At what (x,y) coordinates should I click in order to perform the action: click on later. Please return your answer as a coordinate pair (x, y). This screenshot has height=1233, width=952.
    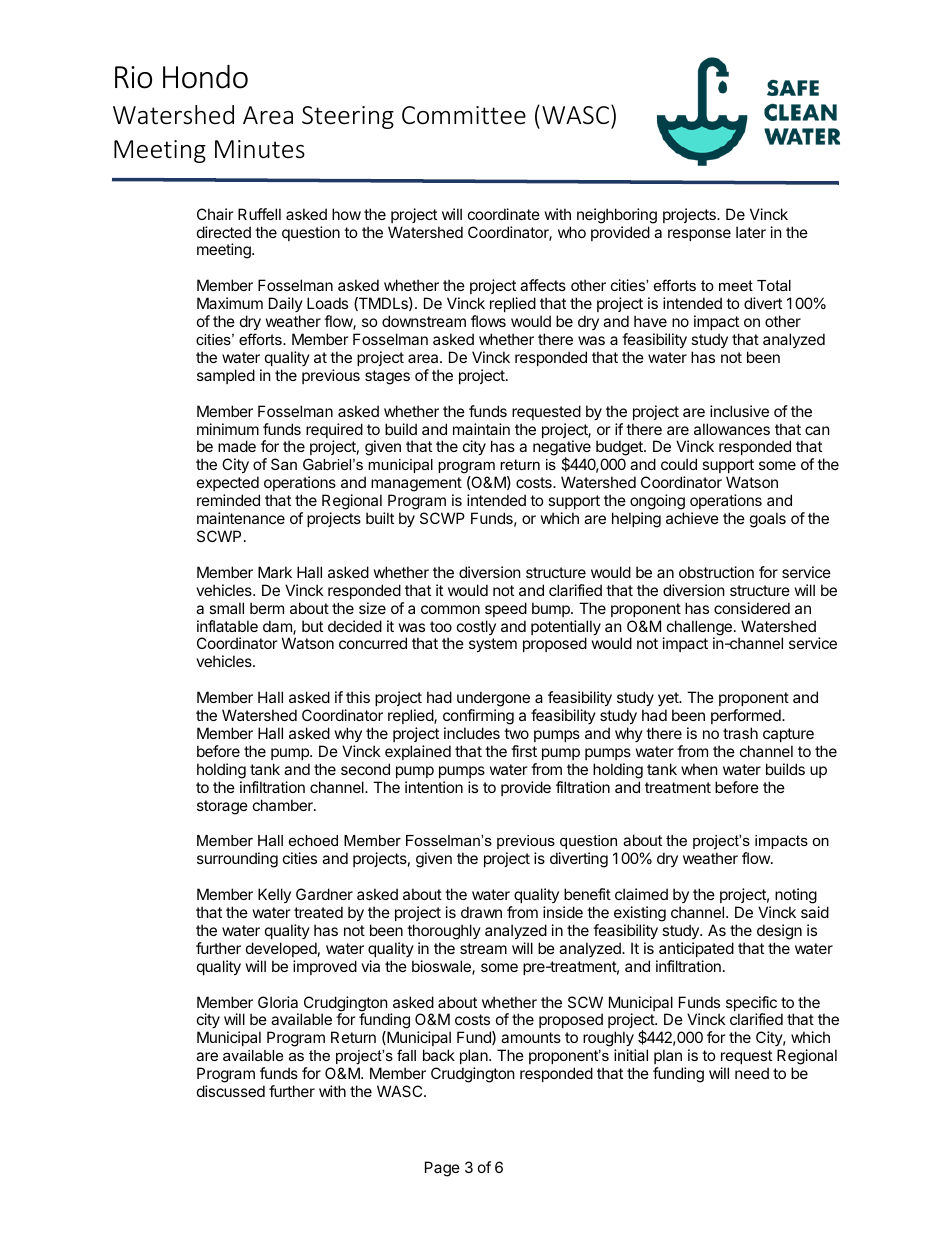
    Looking at the image, I should click on (751, 232).
